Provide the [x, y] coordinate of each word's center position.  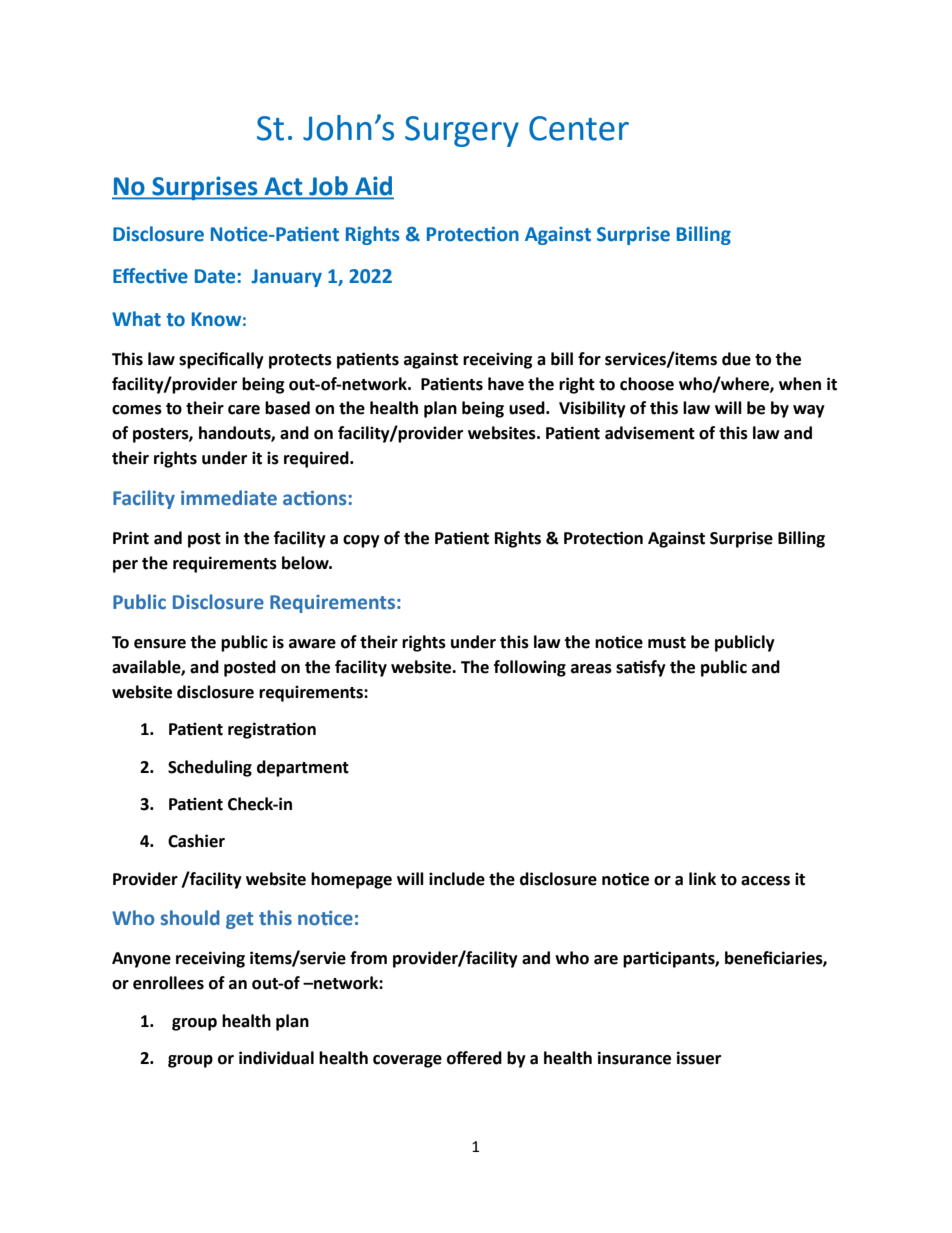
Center [579, 128]
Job [328, 187]
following [530, 668]
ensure [160, 644]
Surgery [462, 131]
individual [276, 1058]
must [667, 643]
